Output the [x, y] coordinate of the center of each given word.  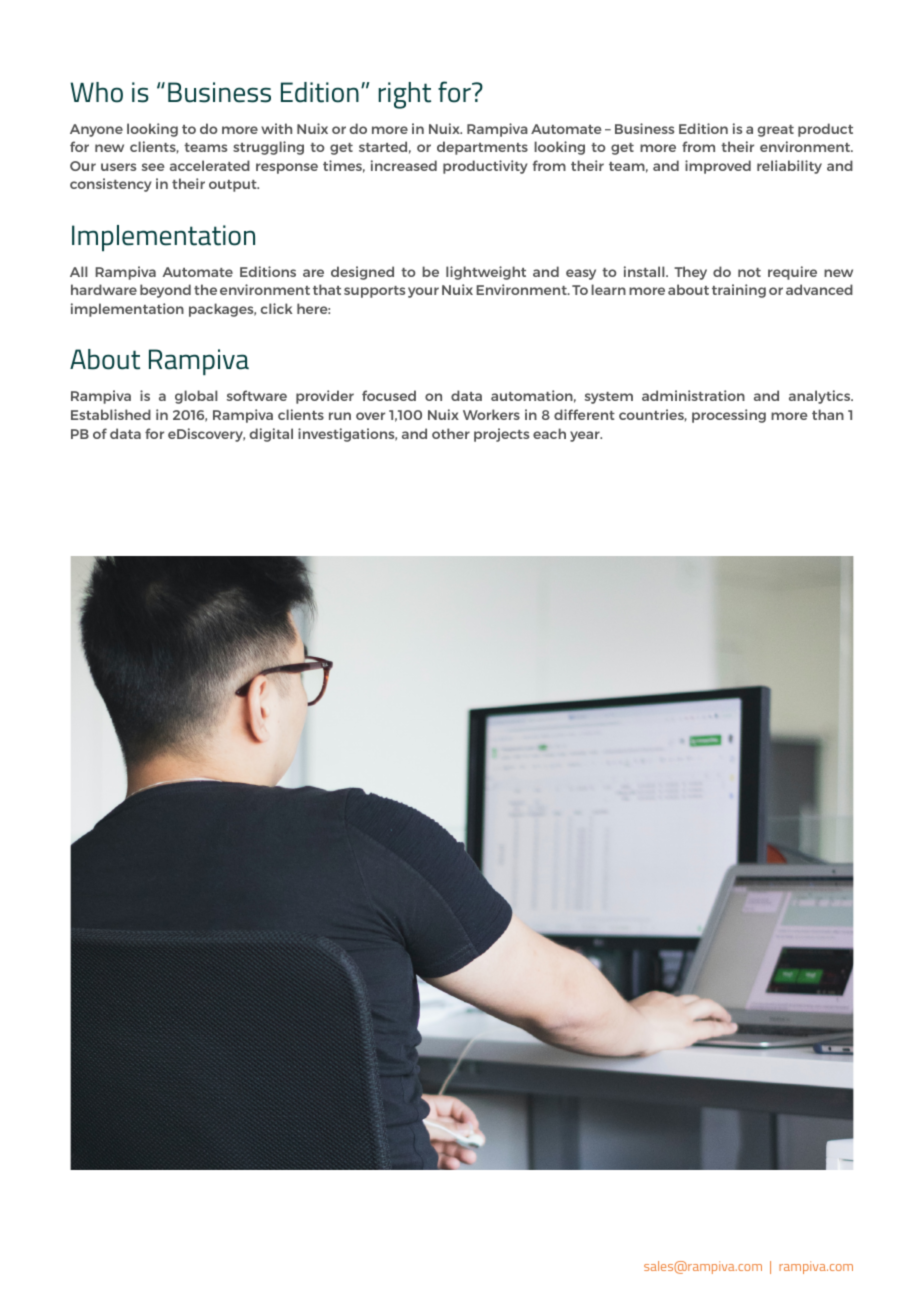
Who [96, 92]
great [776, 131]
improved [718, 167]
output [234, 186]
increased [404, 165]
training [739, 291]
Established [111, 414]
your [423, 292]
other [451, 433]
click [277, 308]
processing [729, 416]
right [404, 95]
